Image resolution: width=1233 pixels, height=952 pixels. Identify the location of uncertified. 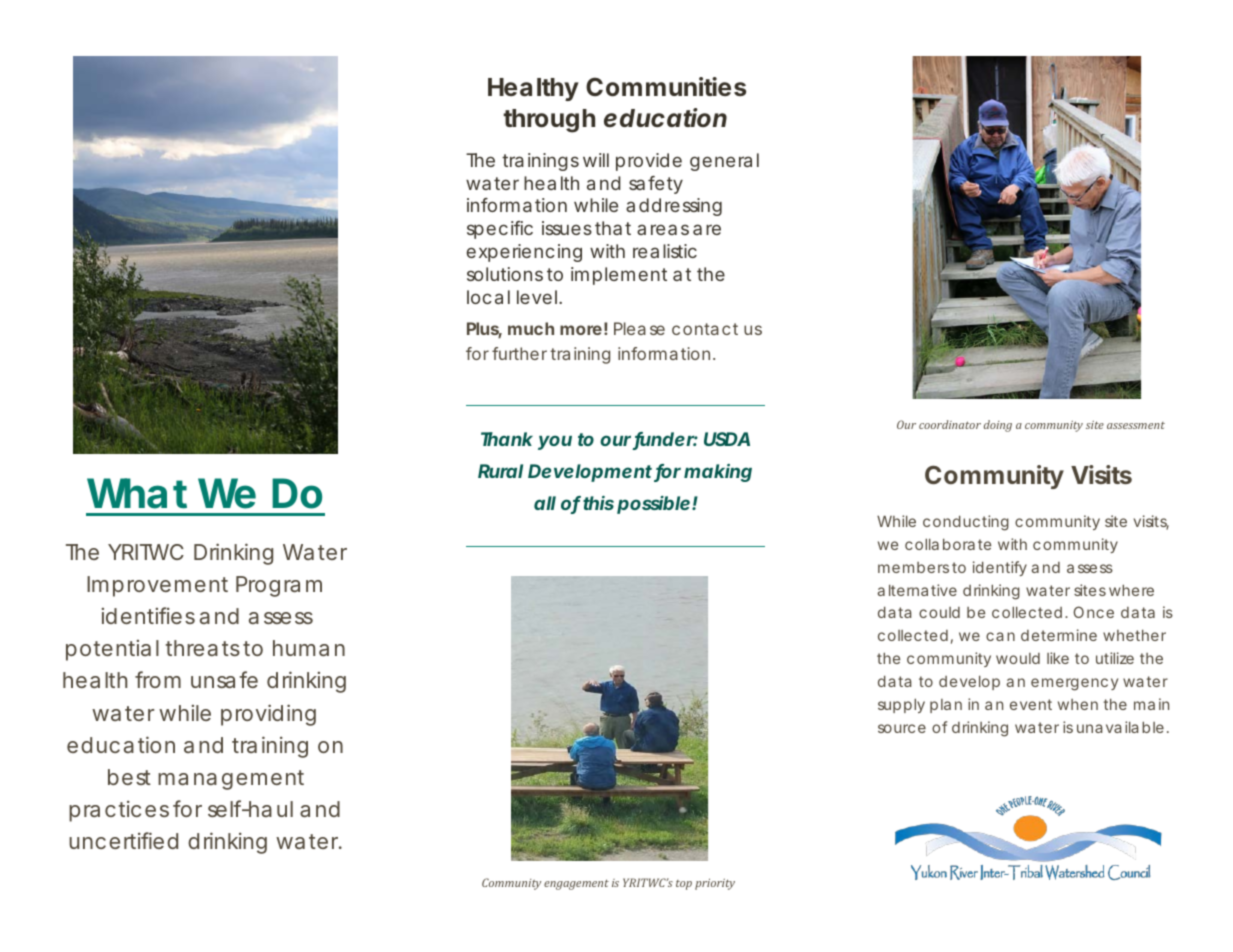
(123, 840).
